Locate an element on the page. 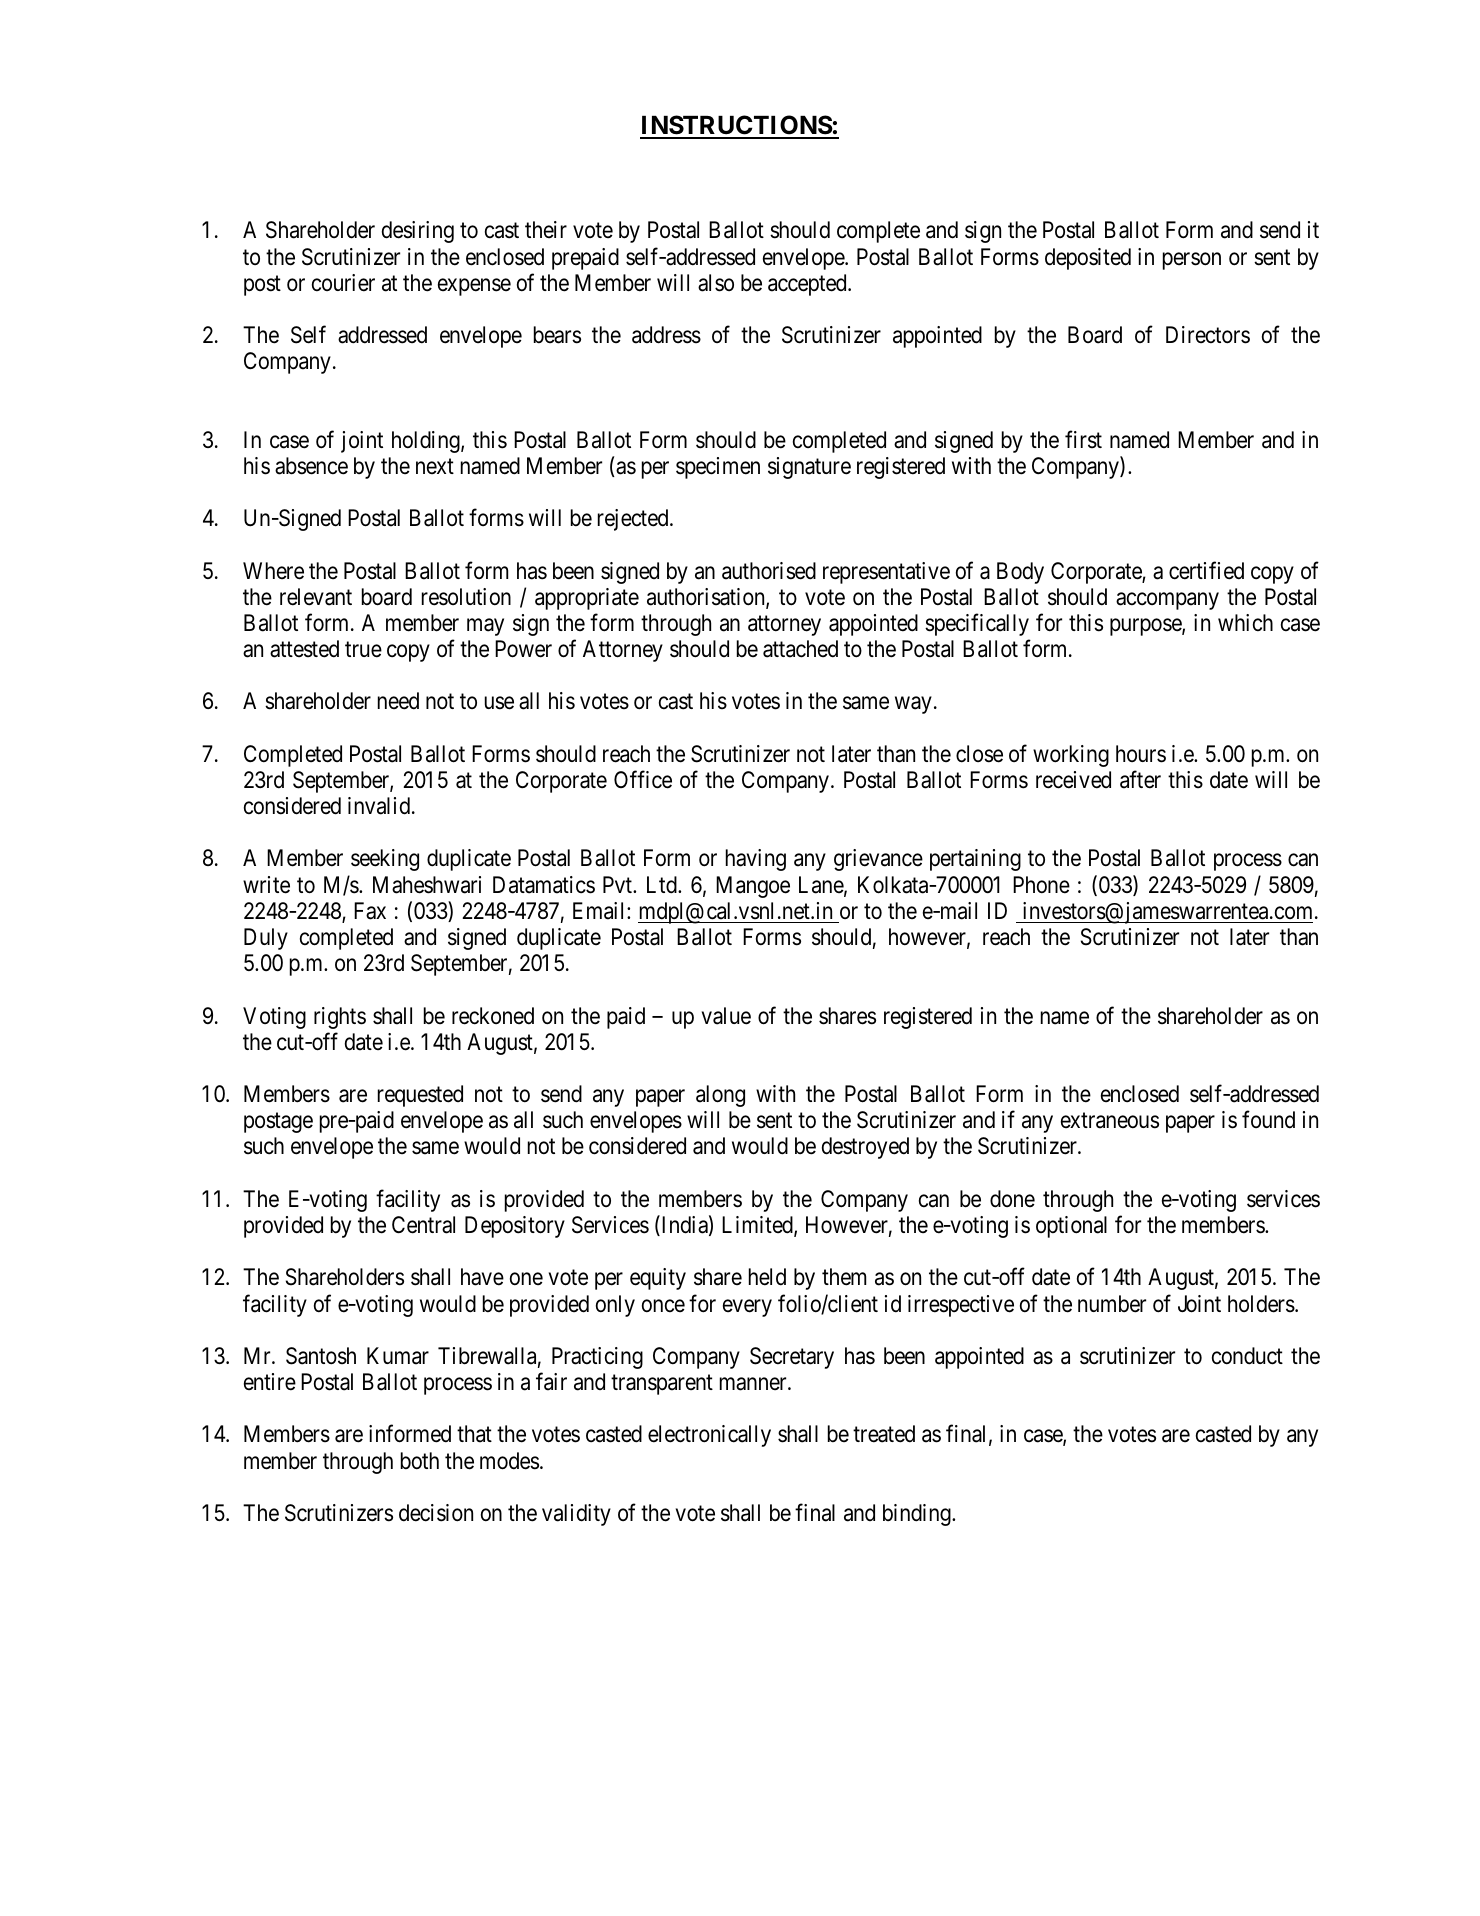  both is located at coordinates (420, 1460).
